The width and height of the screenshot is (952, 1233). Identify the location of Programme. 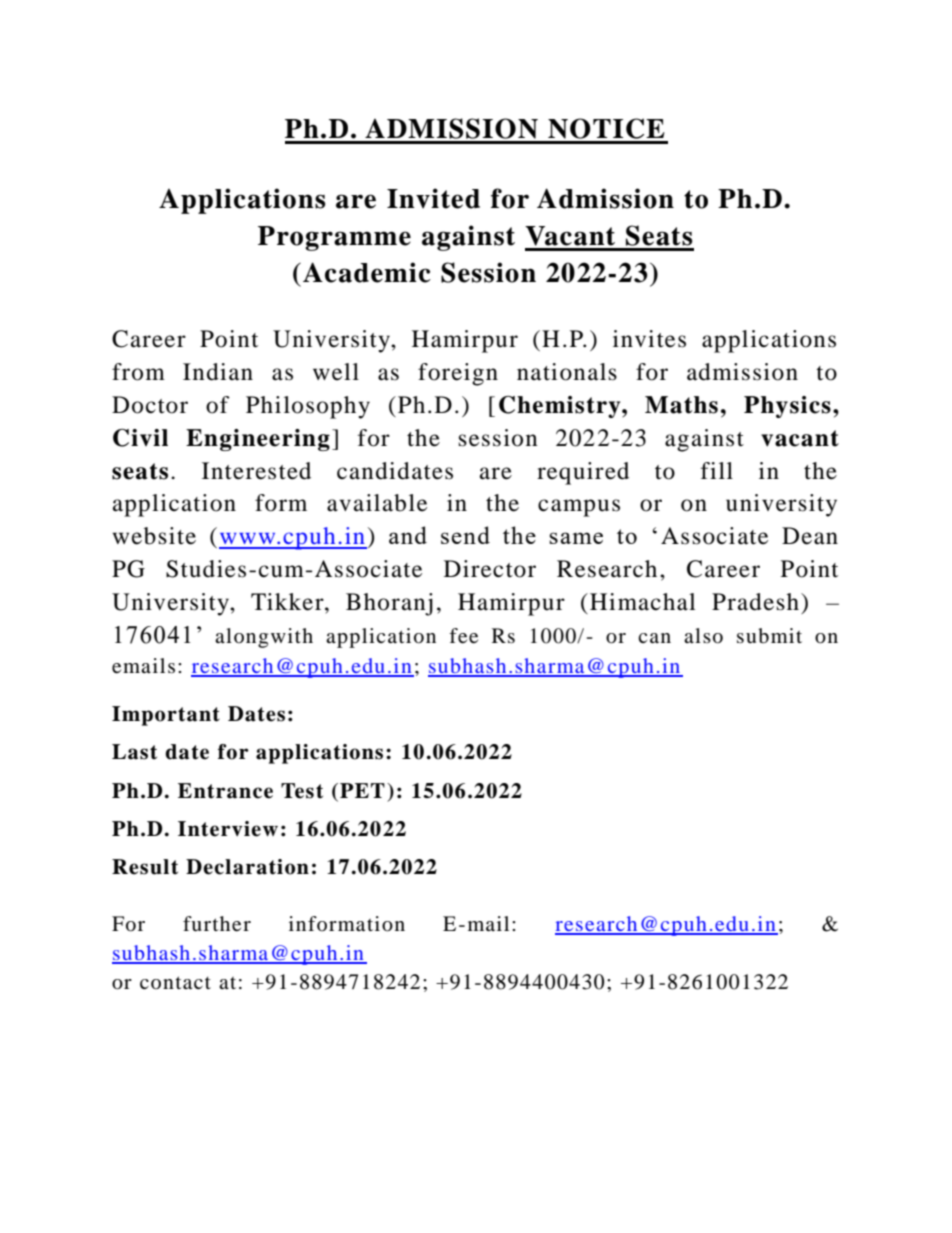
(334, 238).
